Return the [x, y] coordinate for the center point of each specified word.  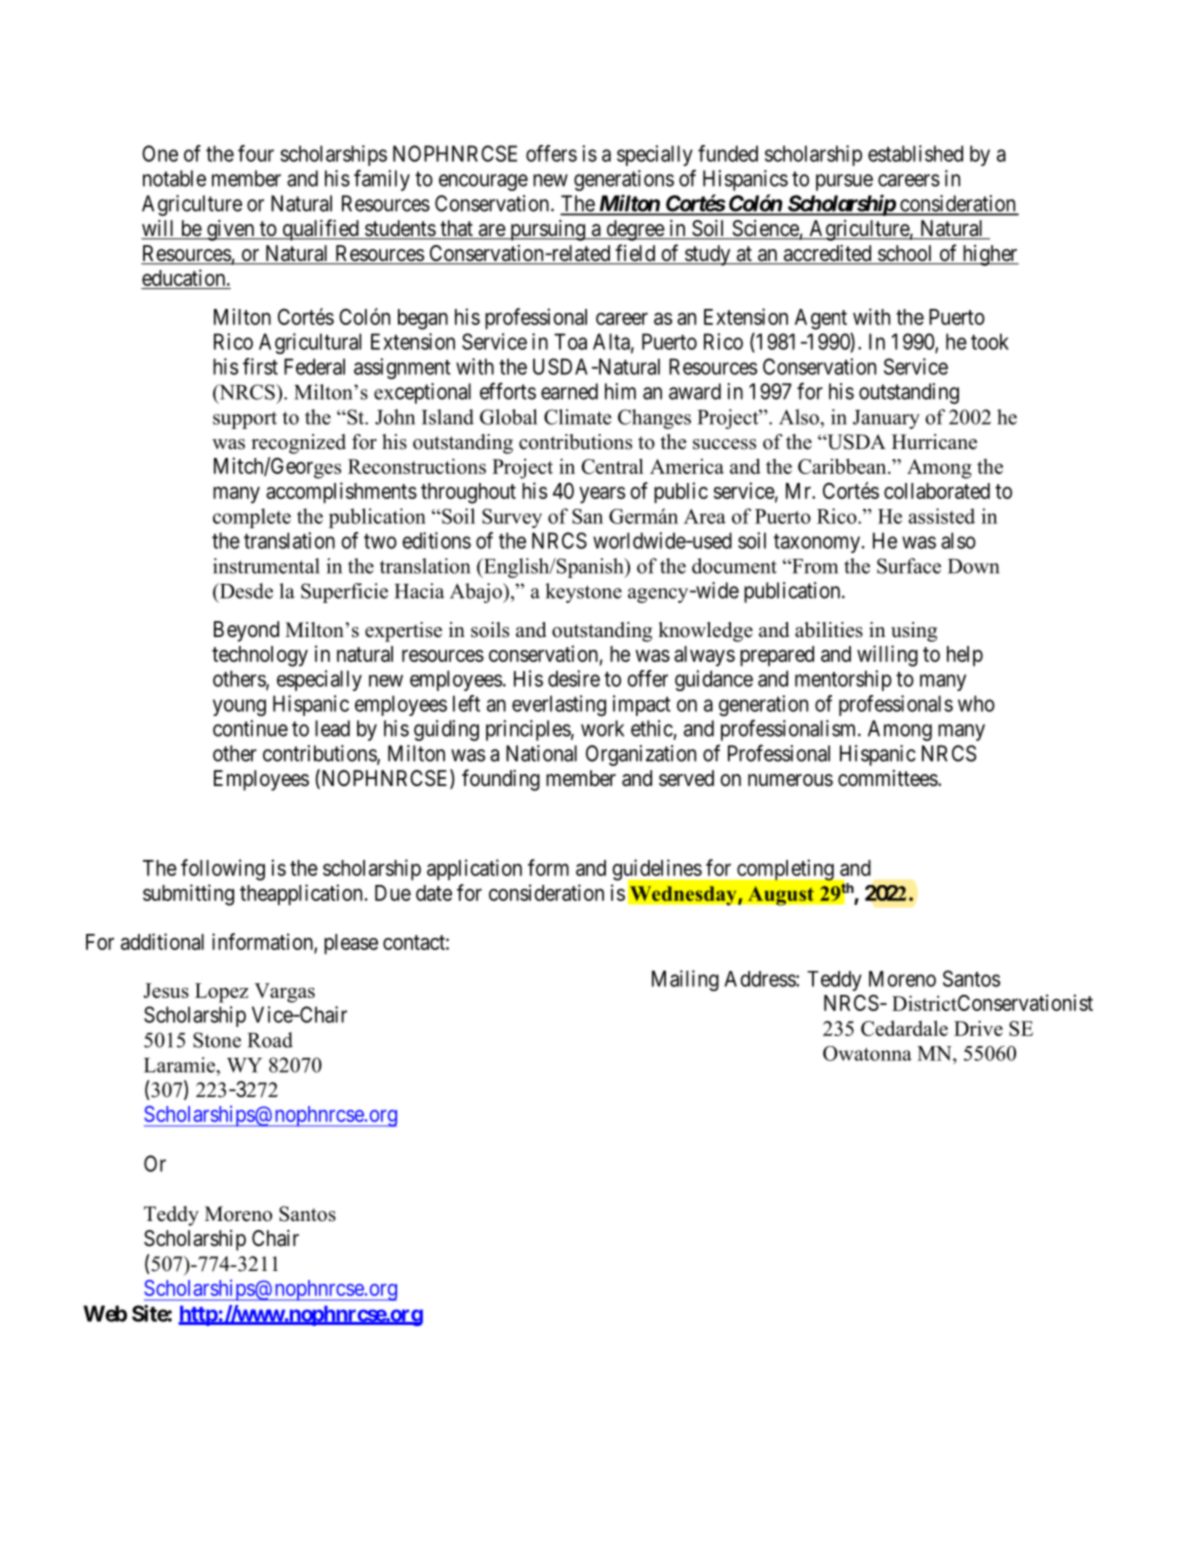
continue [250, 728]
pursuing [547, 230]
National [541, 753]
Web [105, 1313]
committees [888, 778]
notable [174, 178]
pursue [844, 182]
